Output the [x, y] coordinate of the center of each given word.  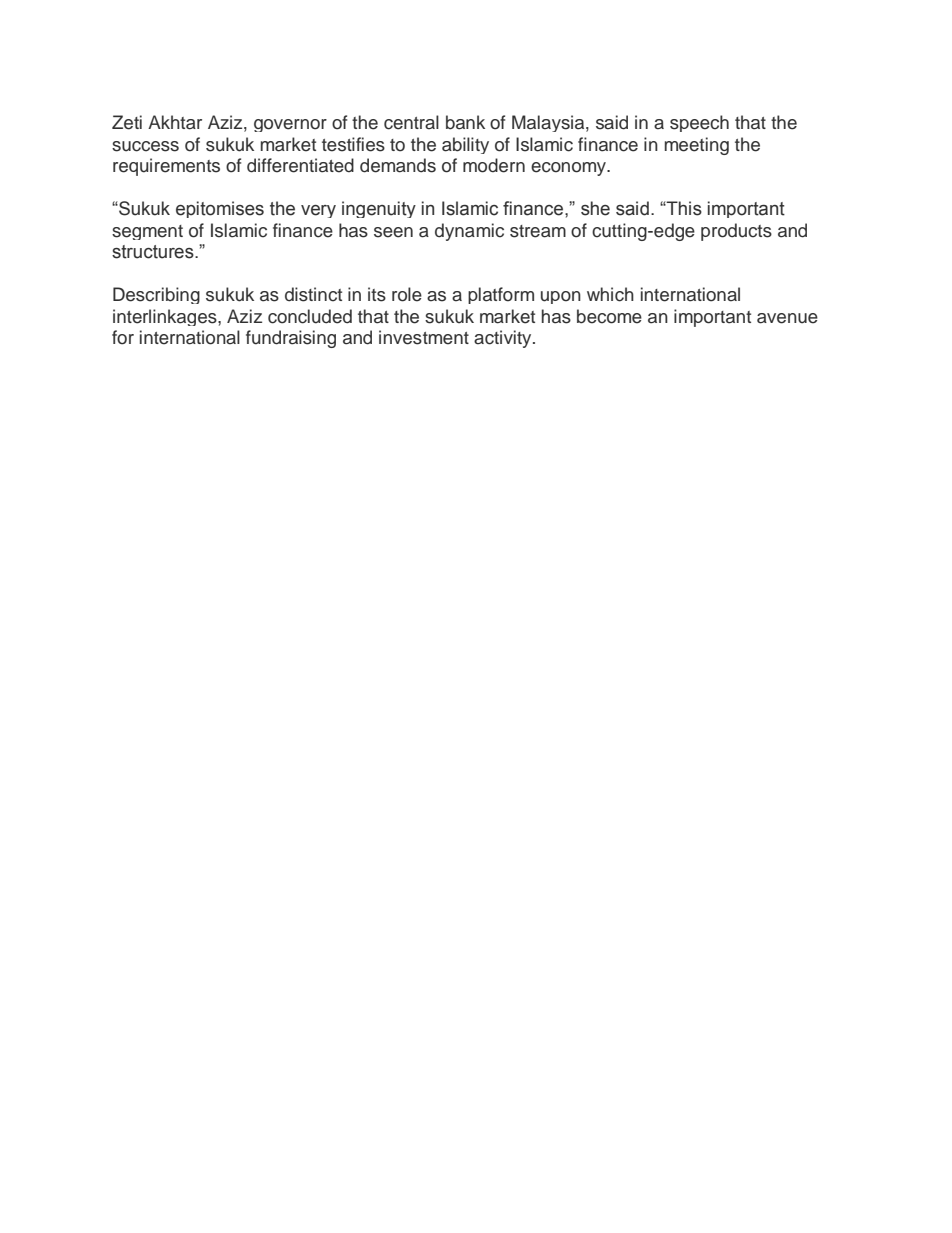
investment [424, 337]
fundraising [291, 339]
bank [465, 122]
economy [569, 169]
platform [501, 295]
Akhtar [175, 122]
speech [699, 123]
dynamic [469, 232]
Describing [156, 295]
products [736, 232]
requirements [166, 167]
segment [147, 232]
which [610, 294]
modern [494, 165]
